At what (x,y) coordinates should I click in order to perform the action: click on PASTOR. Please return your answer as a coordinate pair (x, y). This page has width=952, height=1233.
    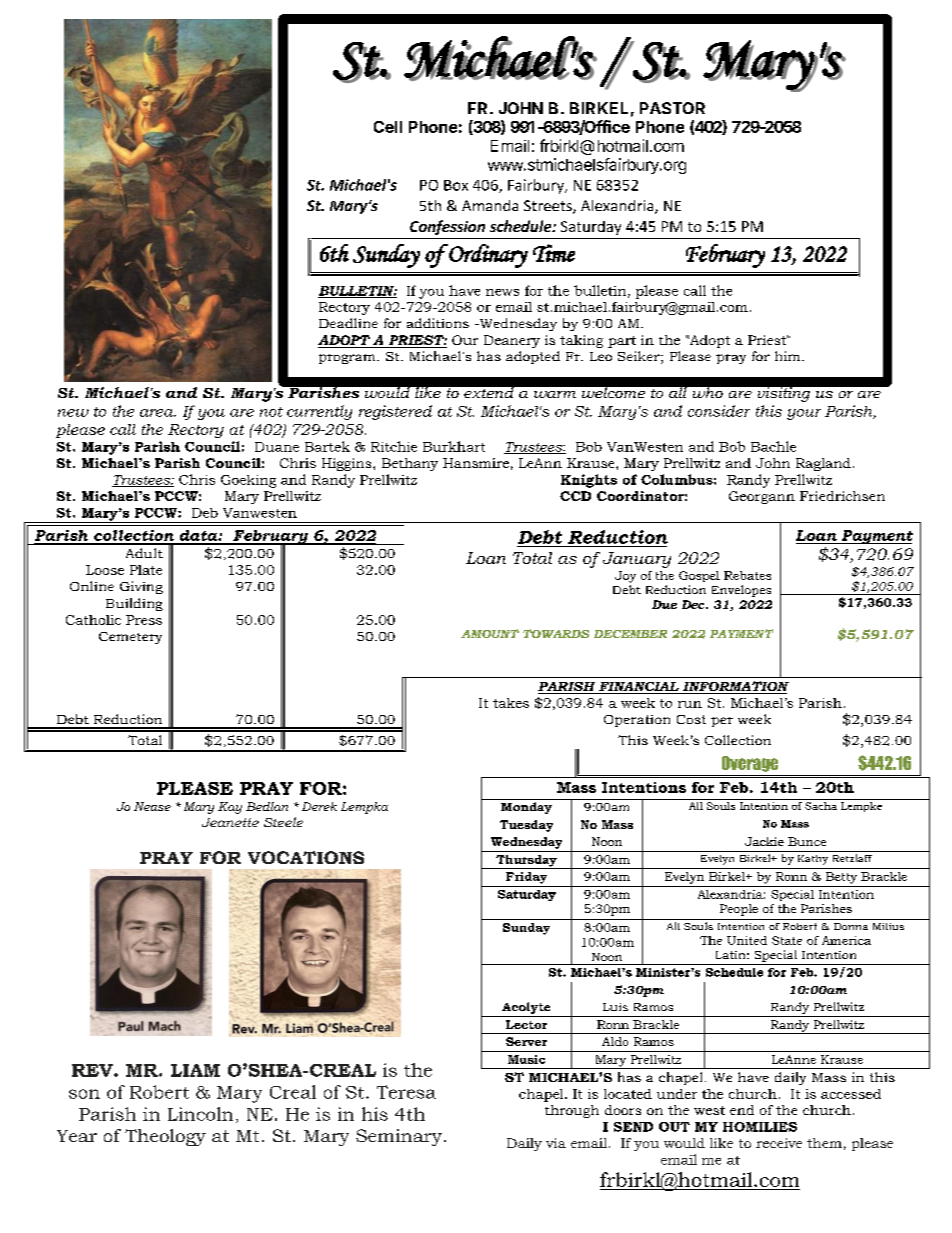
    Looking at the image, I should click on (672, 108).
